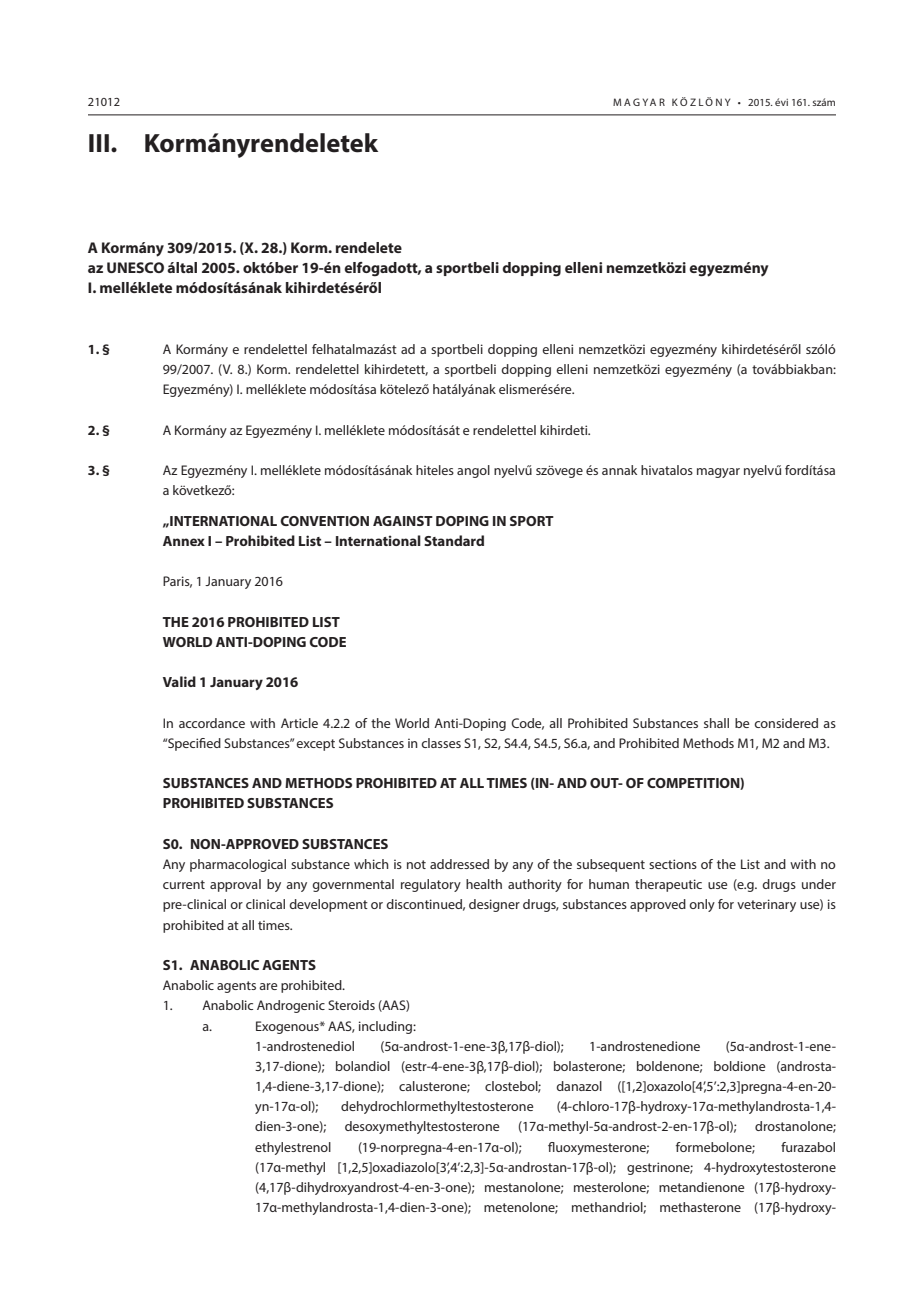 This screenshot has width=924, height=1308. I want to click on Steroids, so click(351, 1005).
